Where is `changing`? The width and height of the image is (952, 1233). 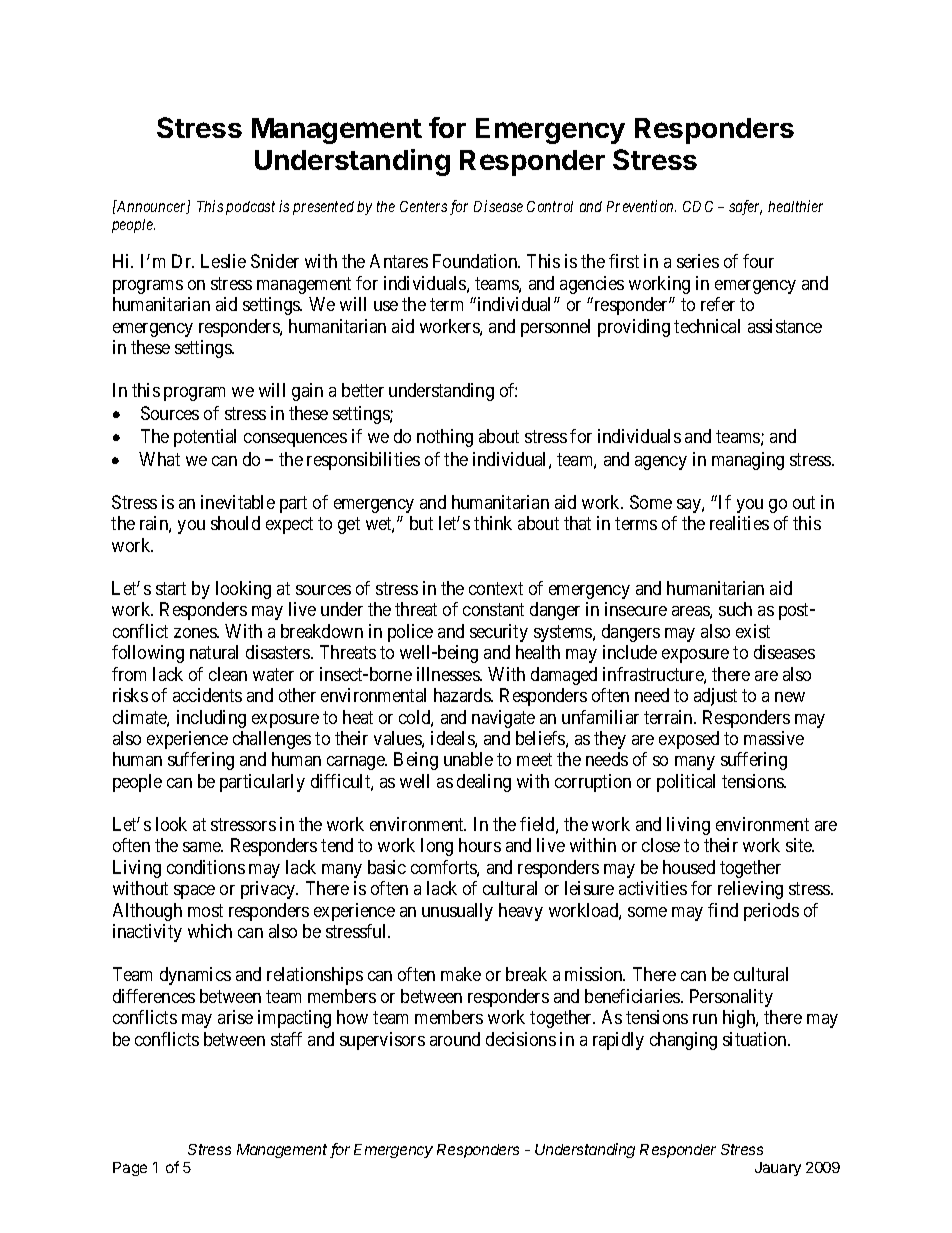 changing is located at coordinates (683, 1041).
